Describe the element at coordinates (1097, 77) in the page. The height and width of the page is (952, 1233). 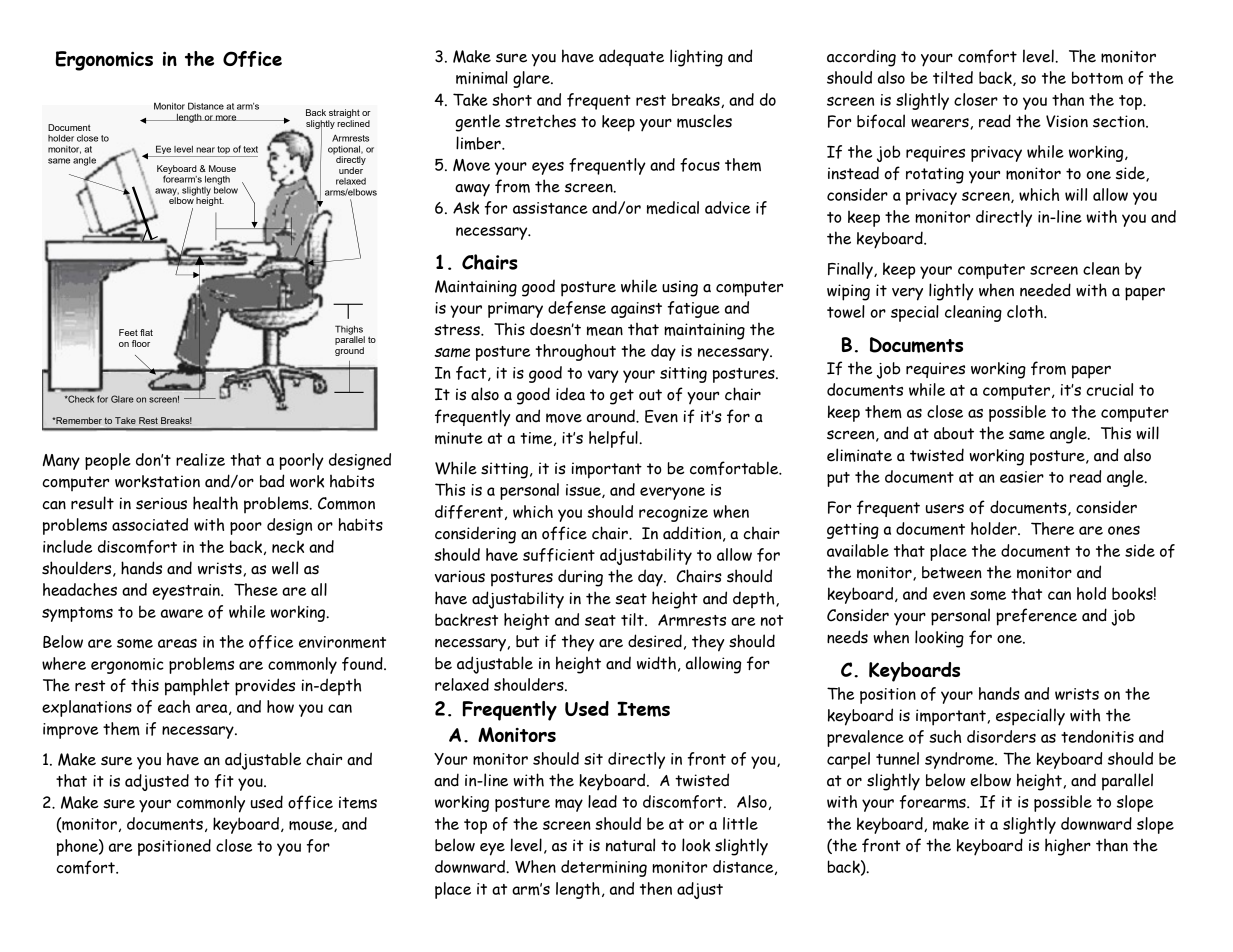
I see `bottom` at that location.
